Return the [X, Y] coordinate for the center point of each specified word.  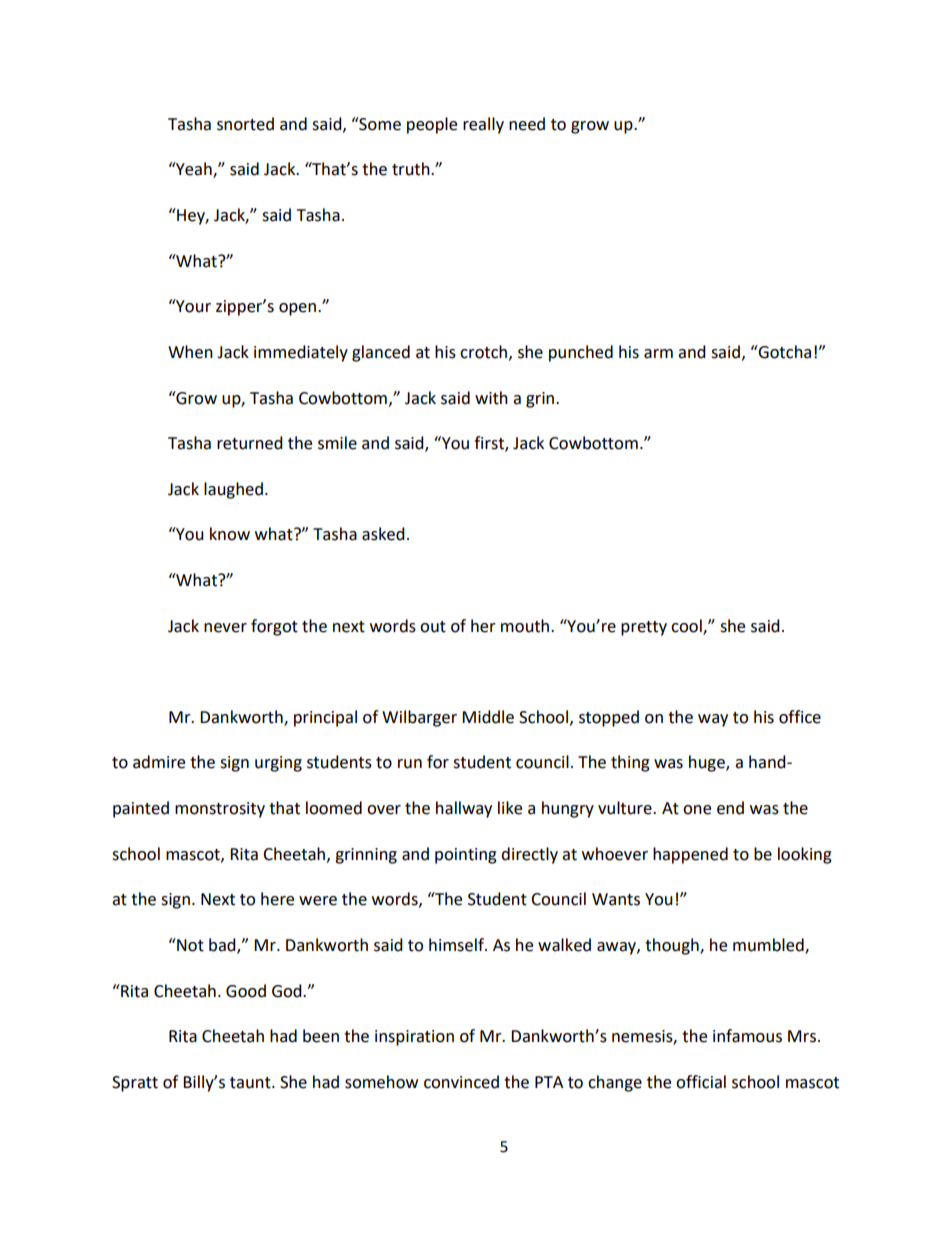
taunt [251, 1083]
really [483, 125]
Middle [488, 717]
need [527, 124]
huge [708, 763]
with [491, 398]
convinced [461, 1082]
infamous [747, 1036]
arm [658, 354]
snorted [245, 124]
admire [159, 762]
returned [250, 443]
